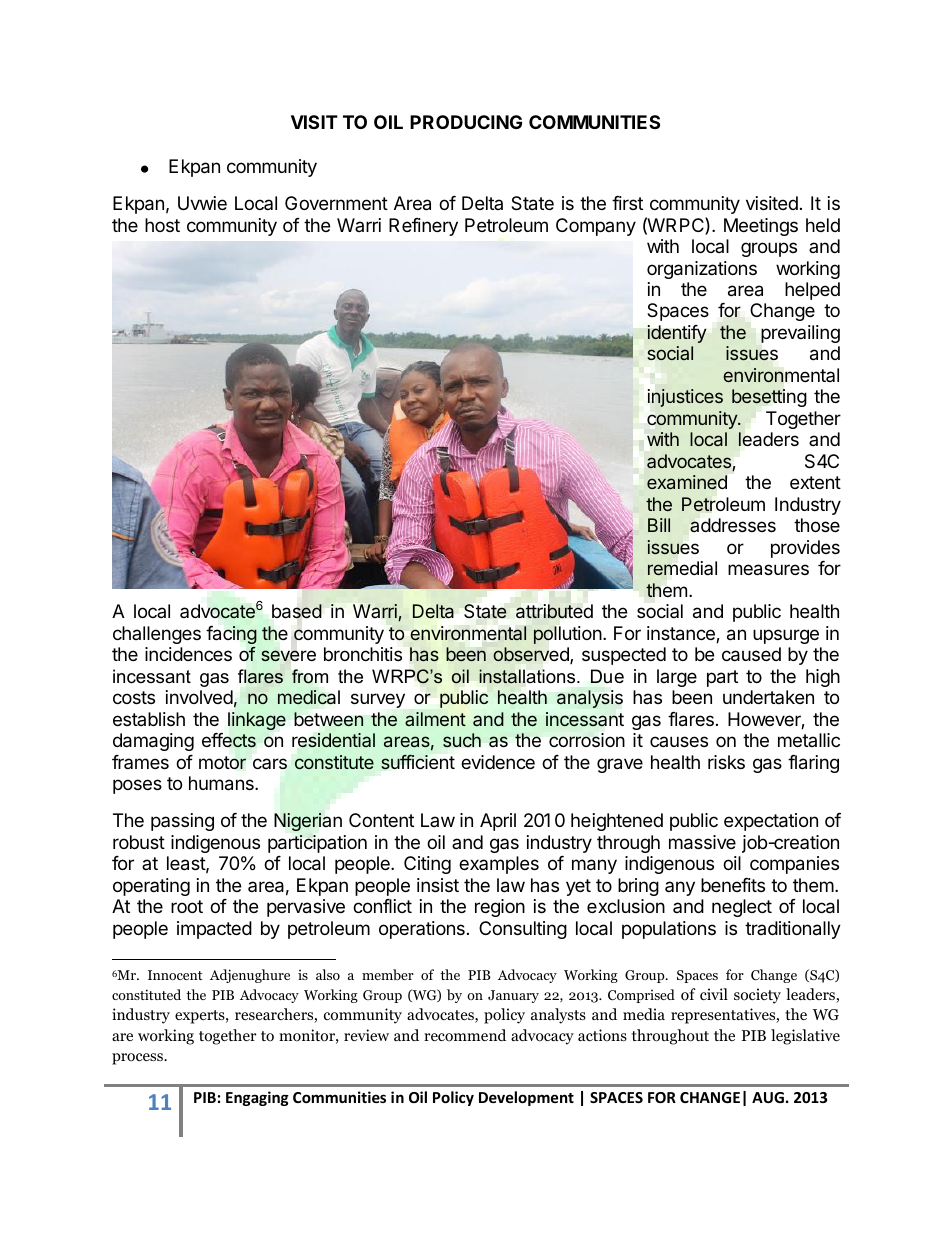  What do you see at coordinates (768, 1097) in the page?
I see `AUG` at bounding box center [768, 1097].
